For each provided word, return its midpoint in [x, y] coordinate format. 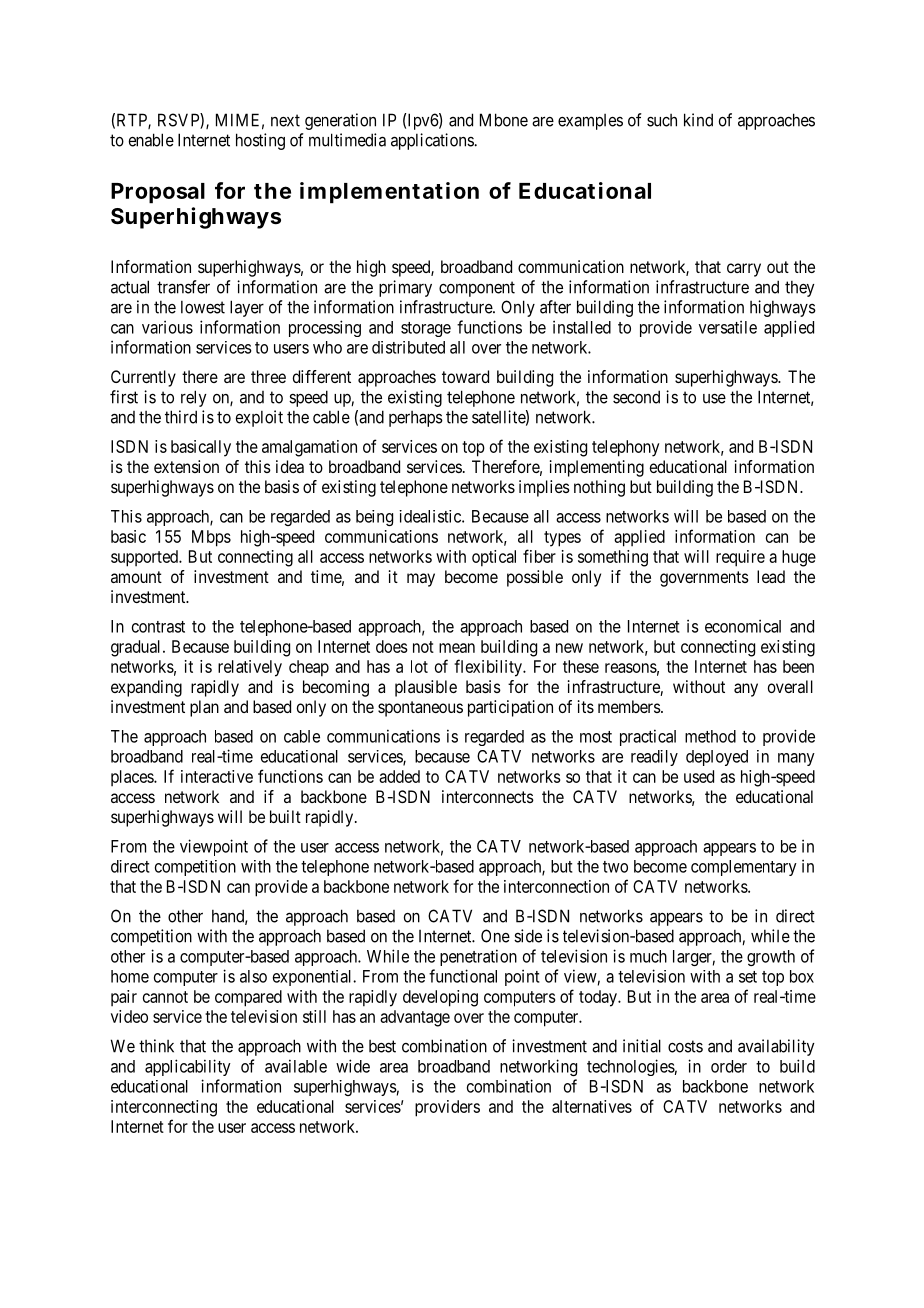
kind [698, 120]
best [382, 1046]
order [729, 1066]
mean [457, 648]
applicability [188, 1067]
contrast [158, 627]
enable [151, 140]
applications [433, 141]
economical [743, 626]
